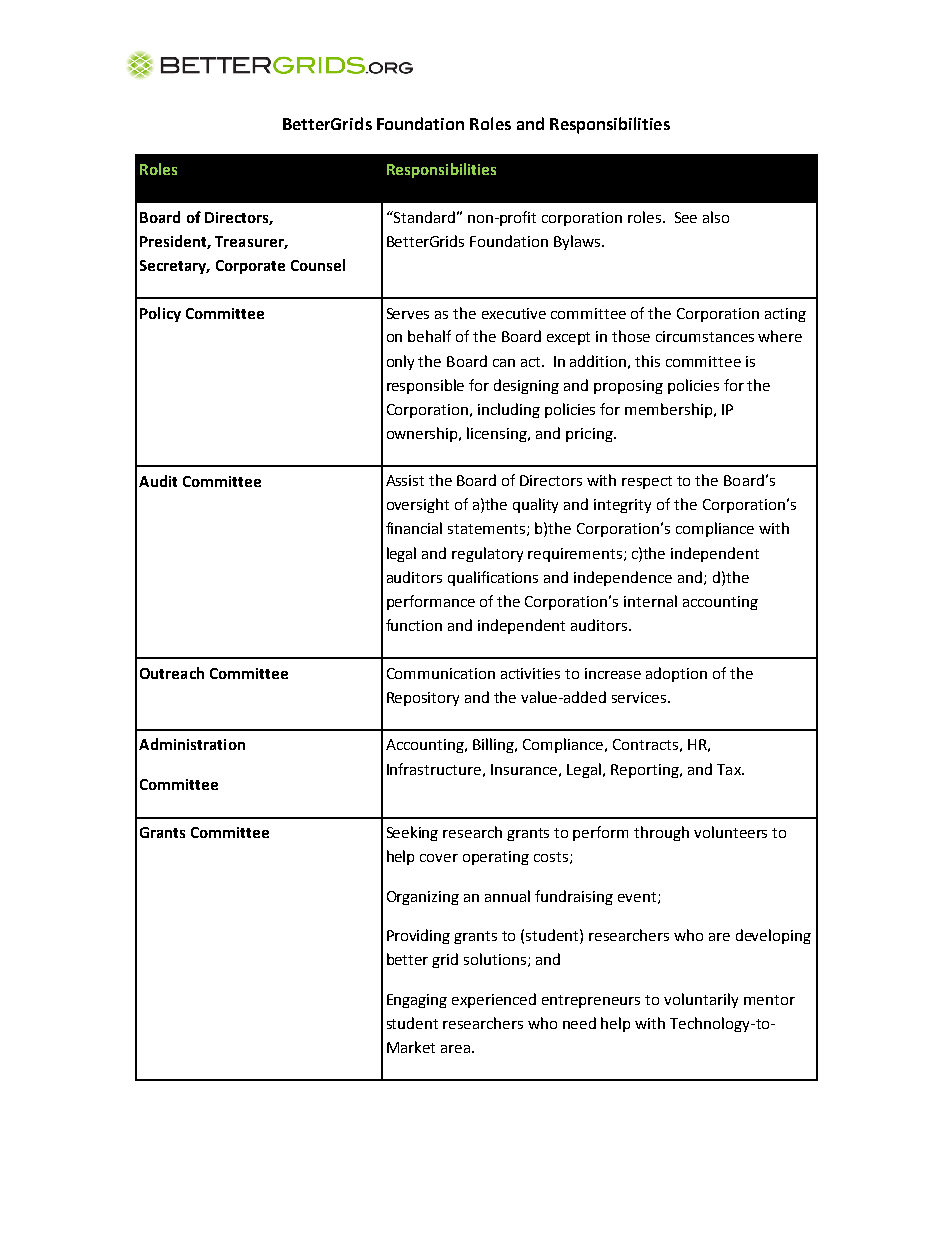 The height and width of the screenshot is (1233, 952). I want to click on Administration, so click(192, 744).
